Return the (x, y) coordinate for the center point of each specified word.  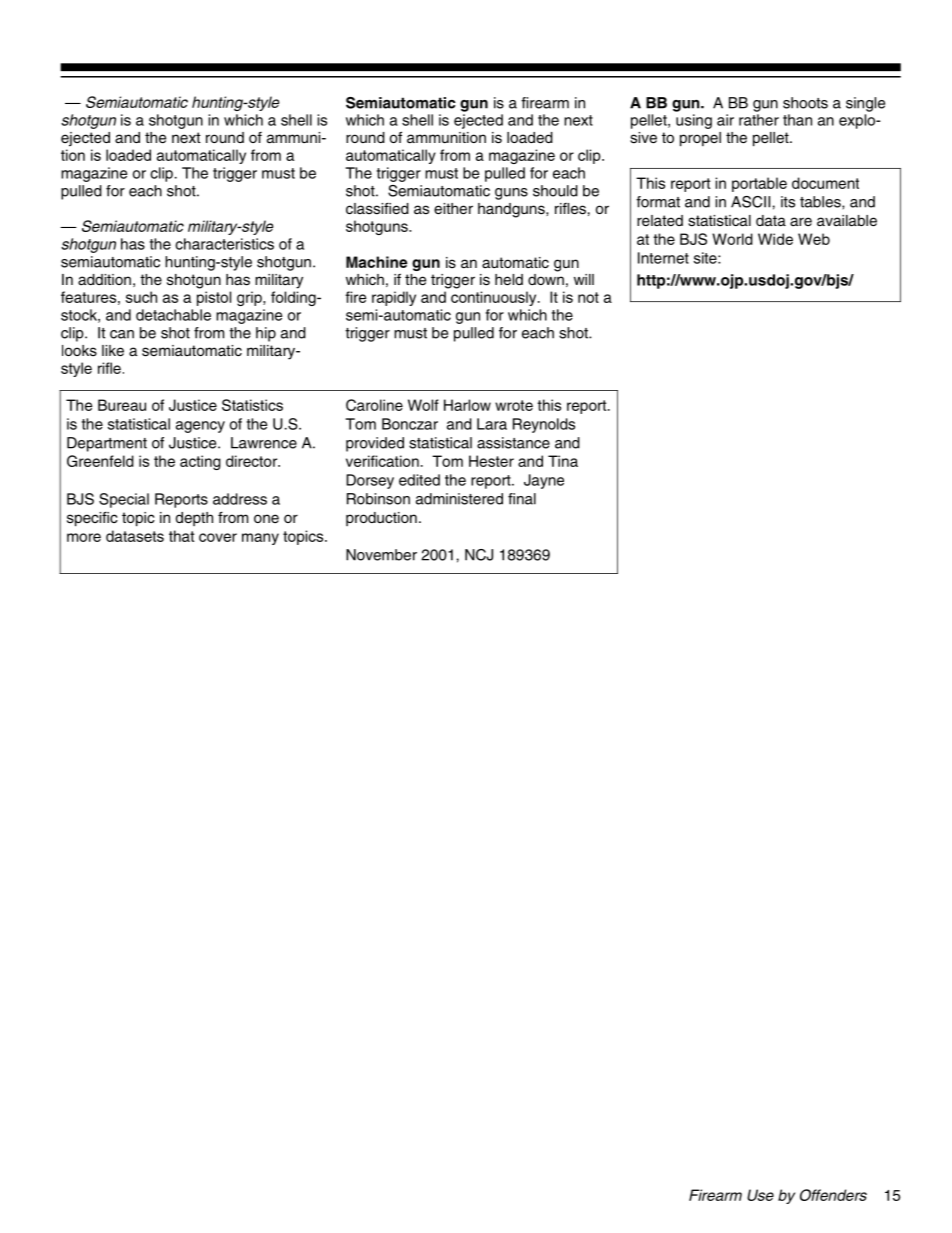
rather (759, 120)
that (181, 536)
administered (459, 499)
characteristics (224, 244)
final (522, 499)
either (453, 209)
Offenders (833, 1195)
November (381, 555)
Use (760, 1195)
